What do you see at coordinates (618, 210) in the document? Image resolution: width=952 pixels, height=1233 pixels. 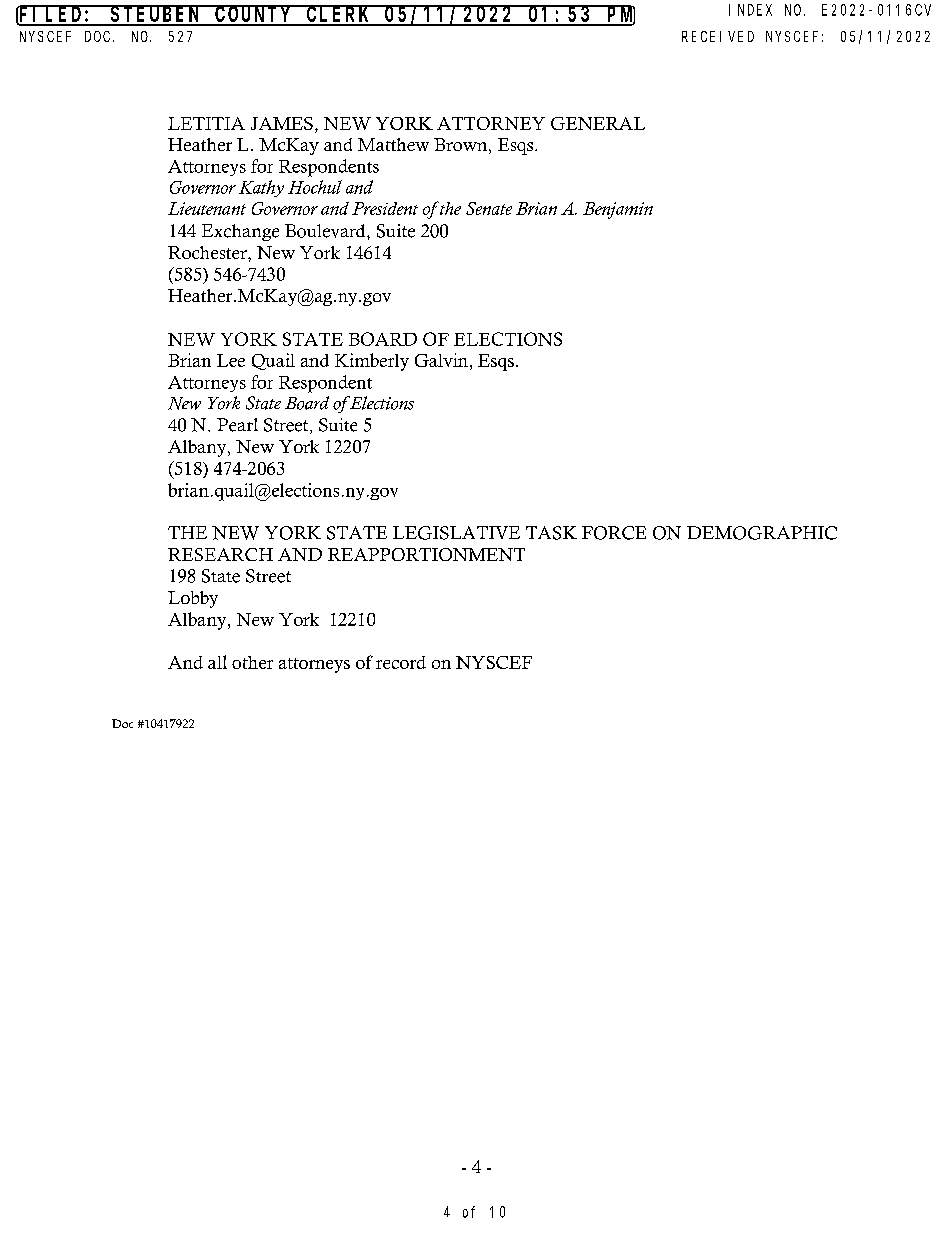 I see `Benjamin` at bounding box center [618, 210].
